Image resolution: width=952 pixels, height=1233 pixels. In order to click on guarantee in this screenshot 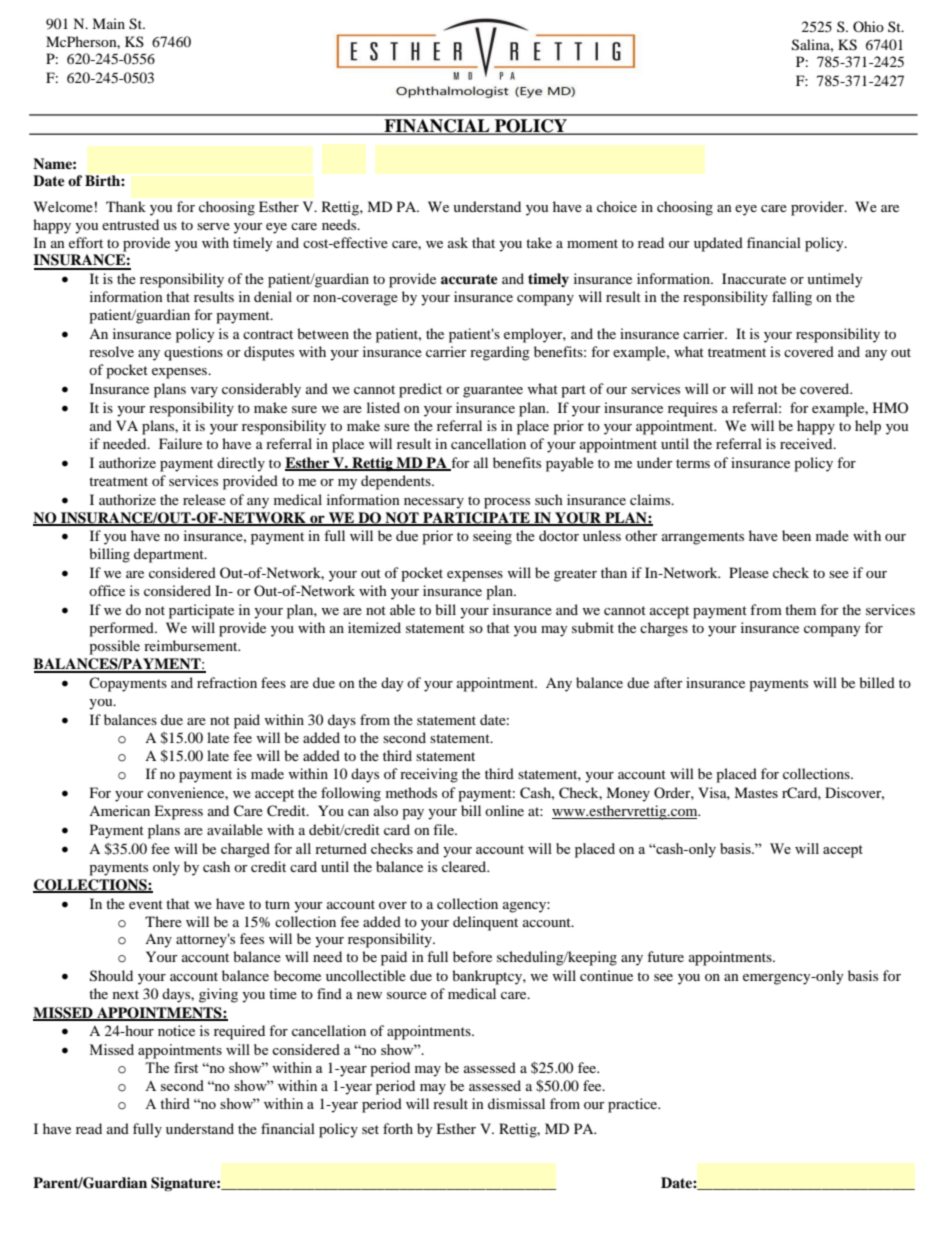, I will do `click(493, 391)`.
